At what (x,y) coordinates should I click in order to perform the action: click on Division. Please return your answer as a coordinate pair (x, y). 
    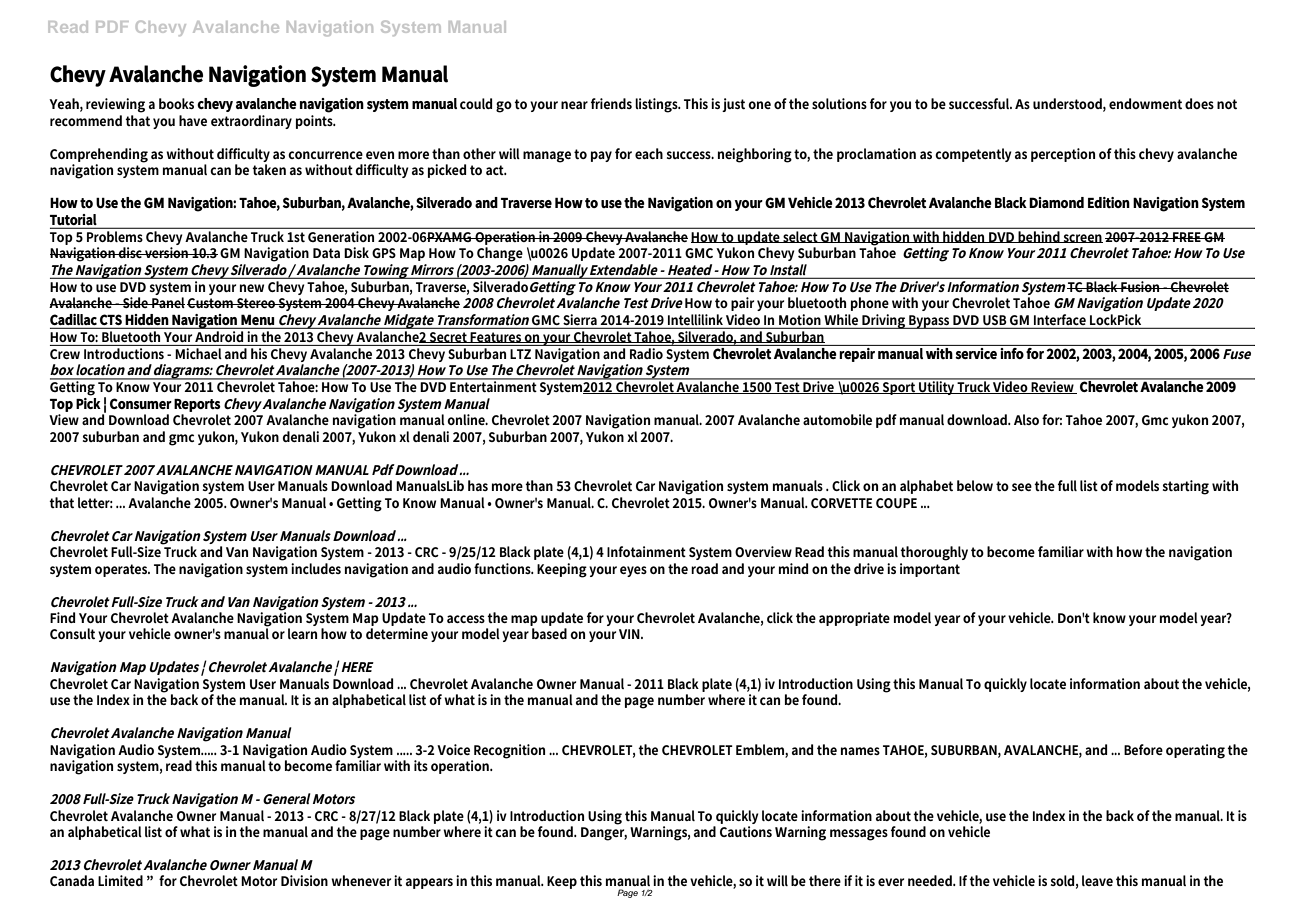
    Looking at the image, I should click on (304, 880).
